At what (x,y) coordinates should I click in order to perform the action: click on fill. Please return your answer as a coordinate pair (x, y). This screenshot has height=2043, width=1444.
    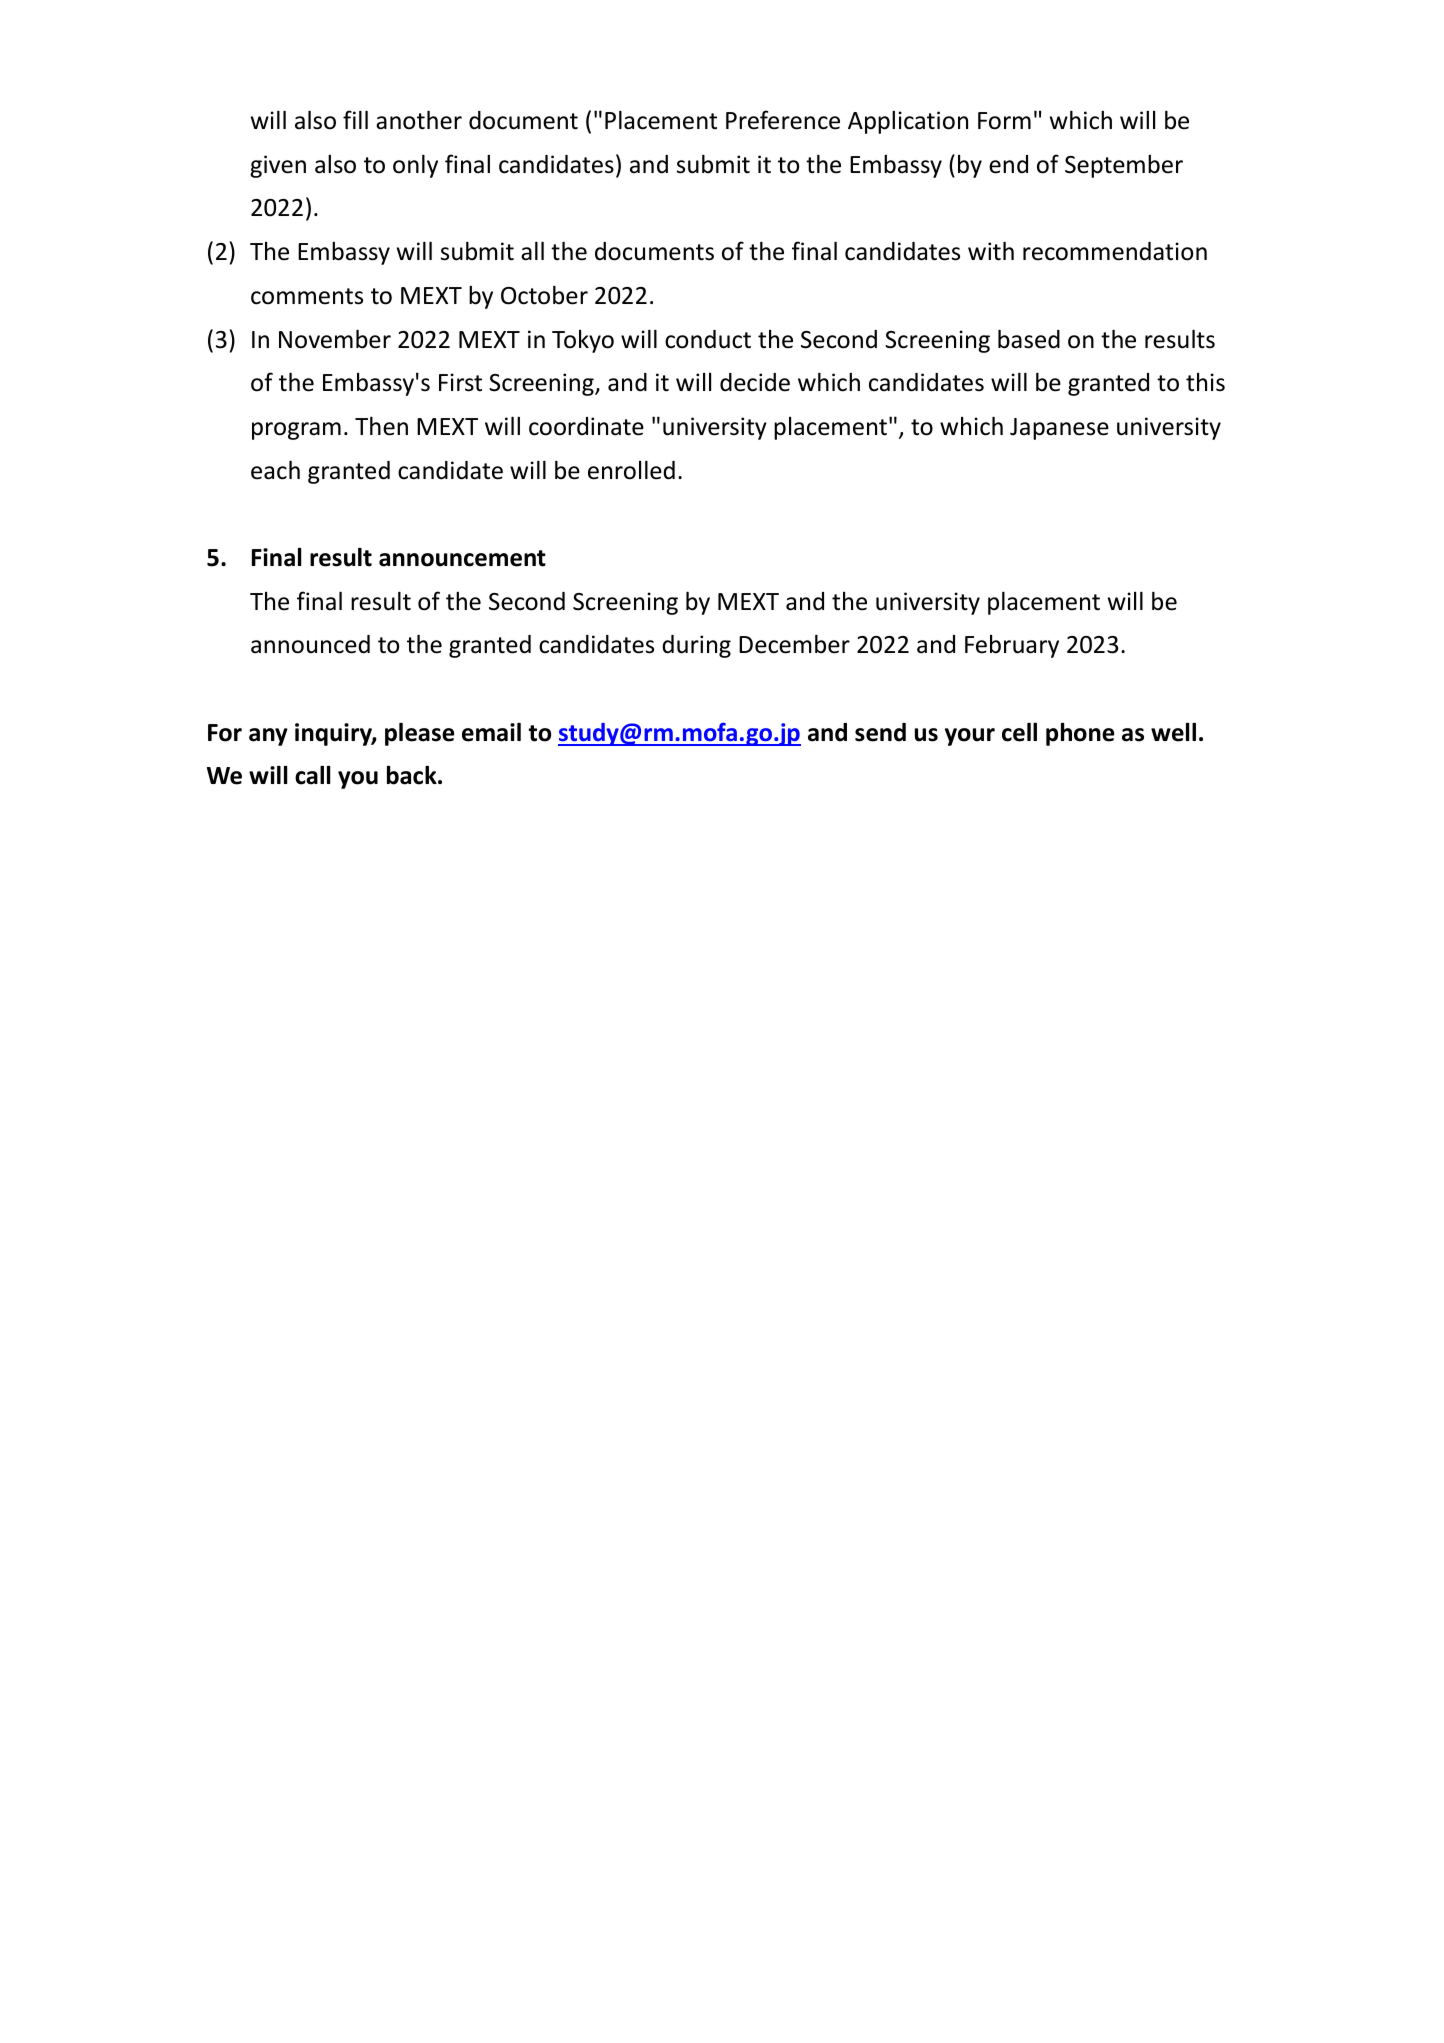
    Looking at the image, I should click on (355, 119).
